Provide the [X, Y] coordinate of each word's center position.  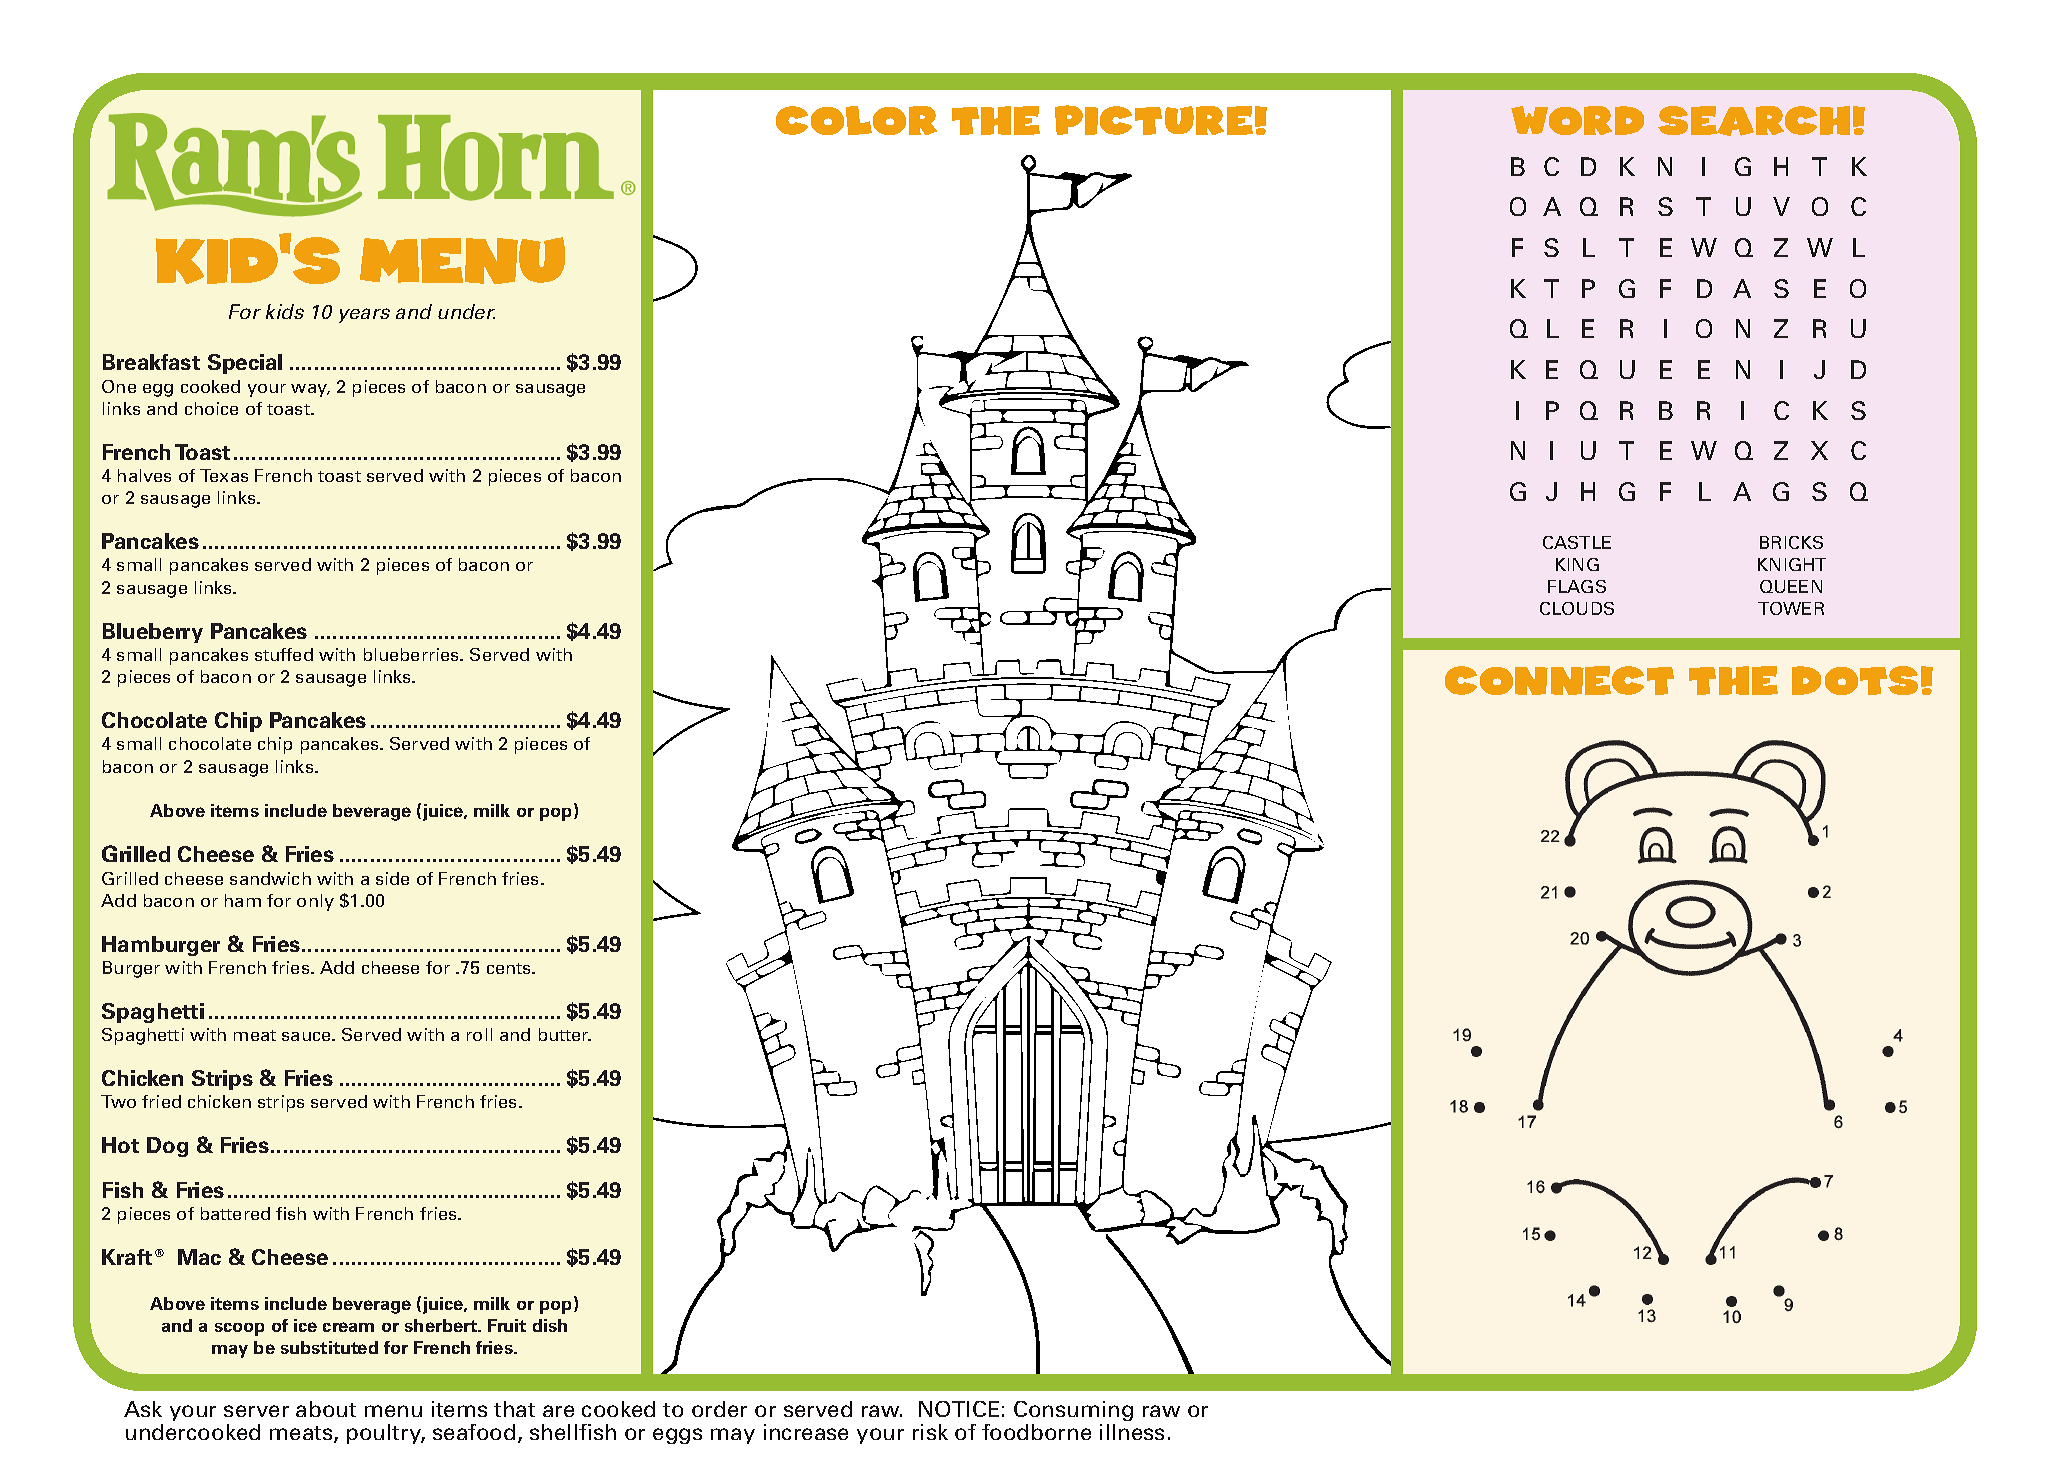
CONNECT [1559, 680]
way [310, 390]
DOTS [1855, 680]
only [315, 902]
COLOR [856, 120]
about [326, 1409]
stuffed [284, 654]
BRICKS [1791, 542]
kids [285, 311]
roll [479, 1034]
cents [510, 968]
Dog [167, 1147]
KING [1577, 564]
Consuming [1073, 1413]
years [364, 315]
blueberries [412, 654]
